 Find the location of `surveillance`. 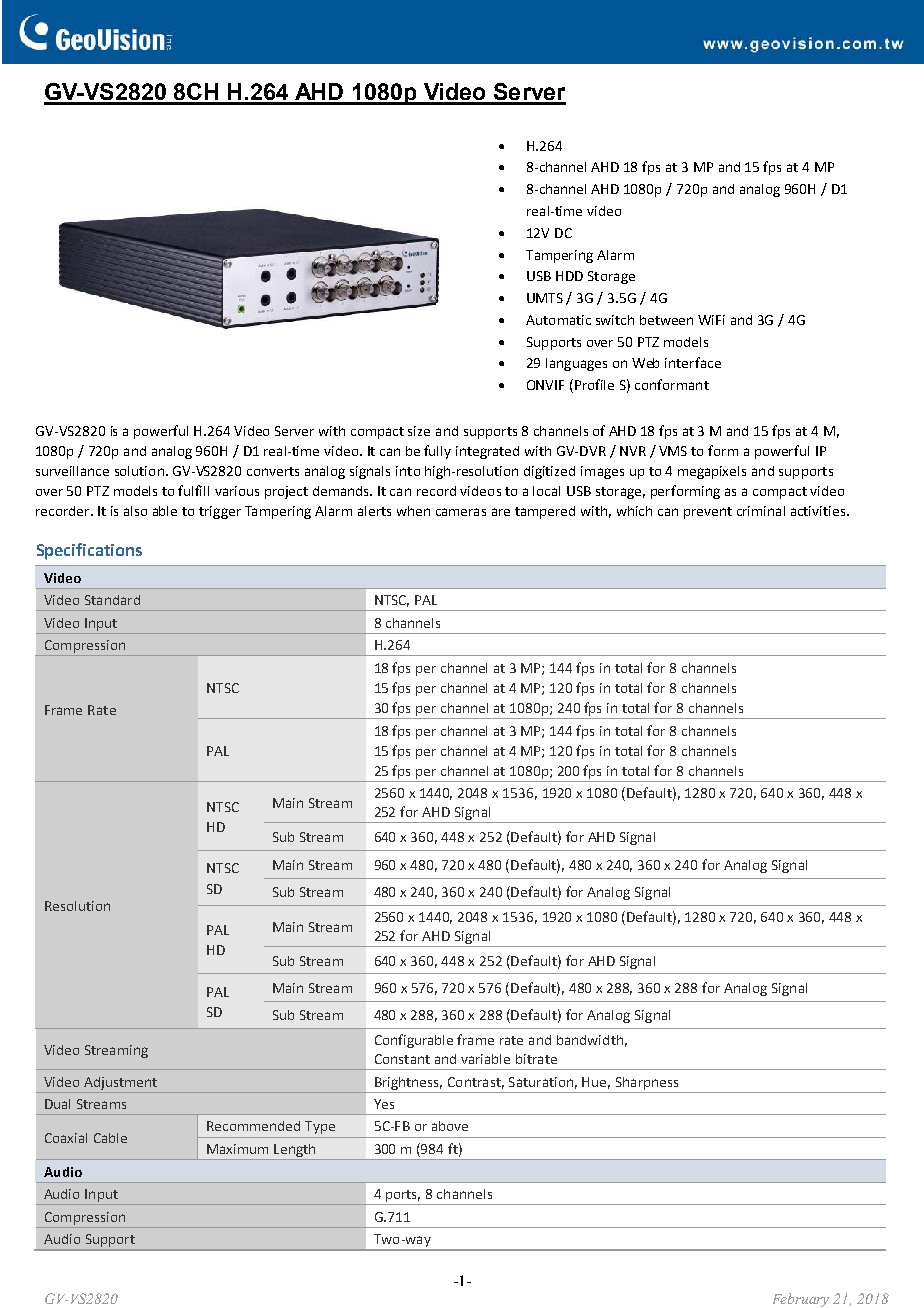

surveillance is located at coordinates (72, 471).
